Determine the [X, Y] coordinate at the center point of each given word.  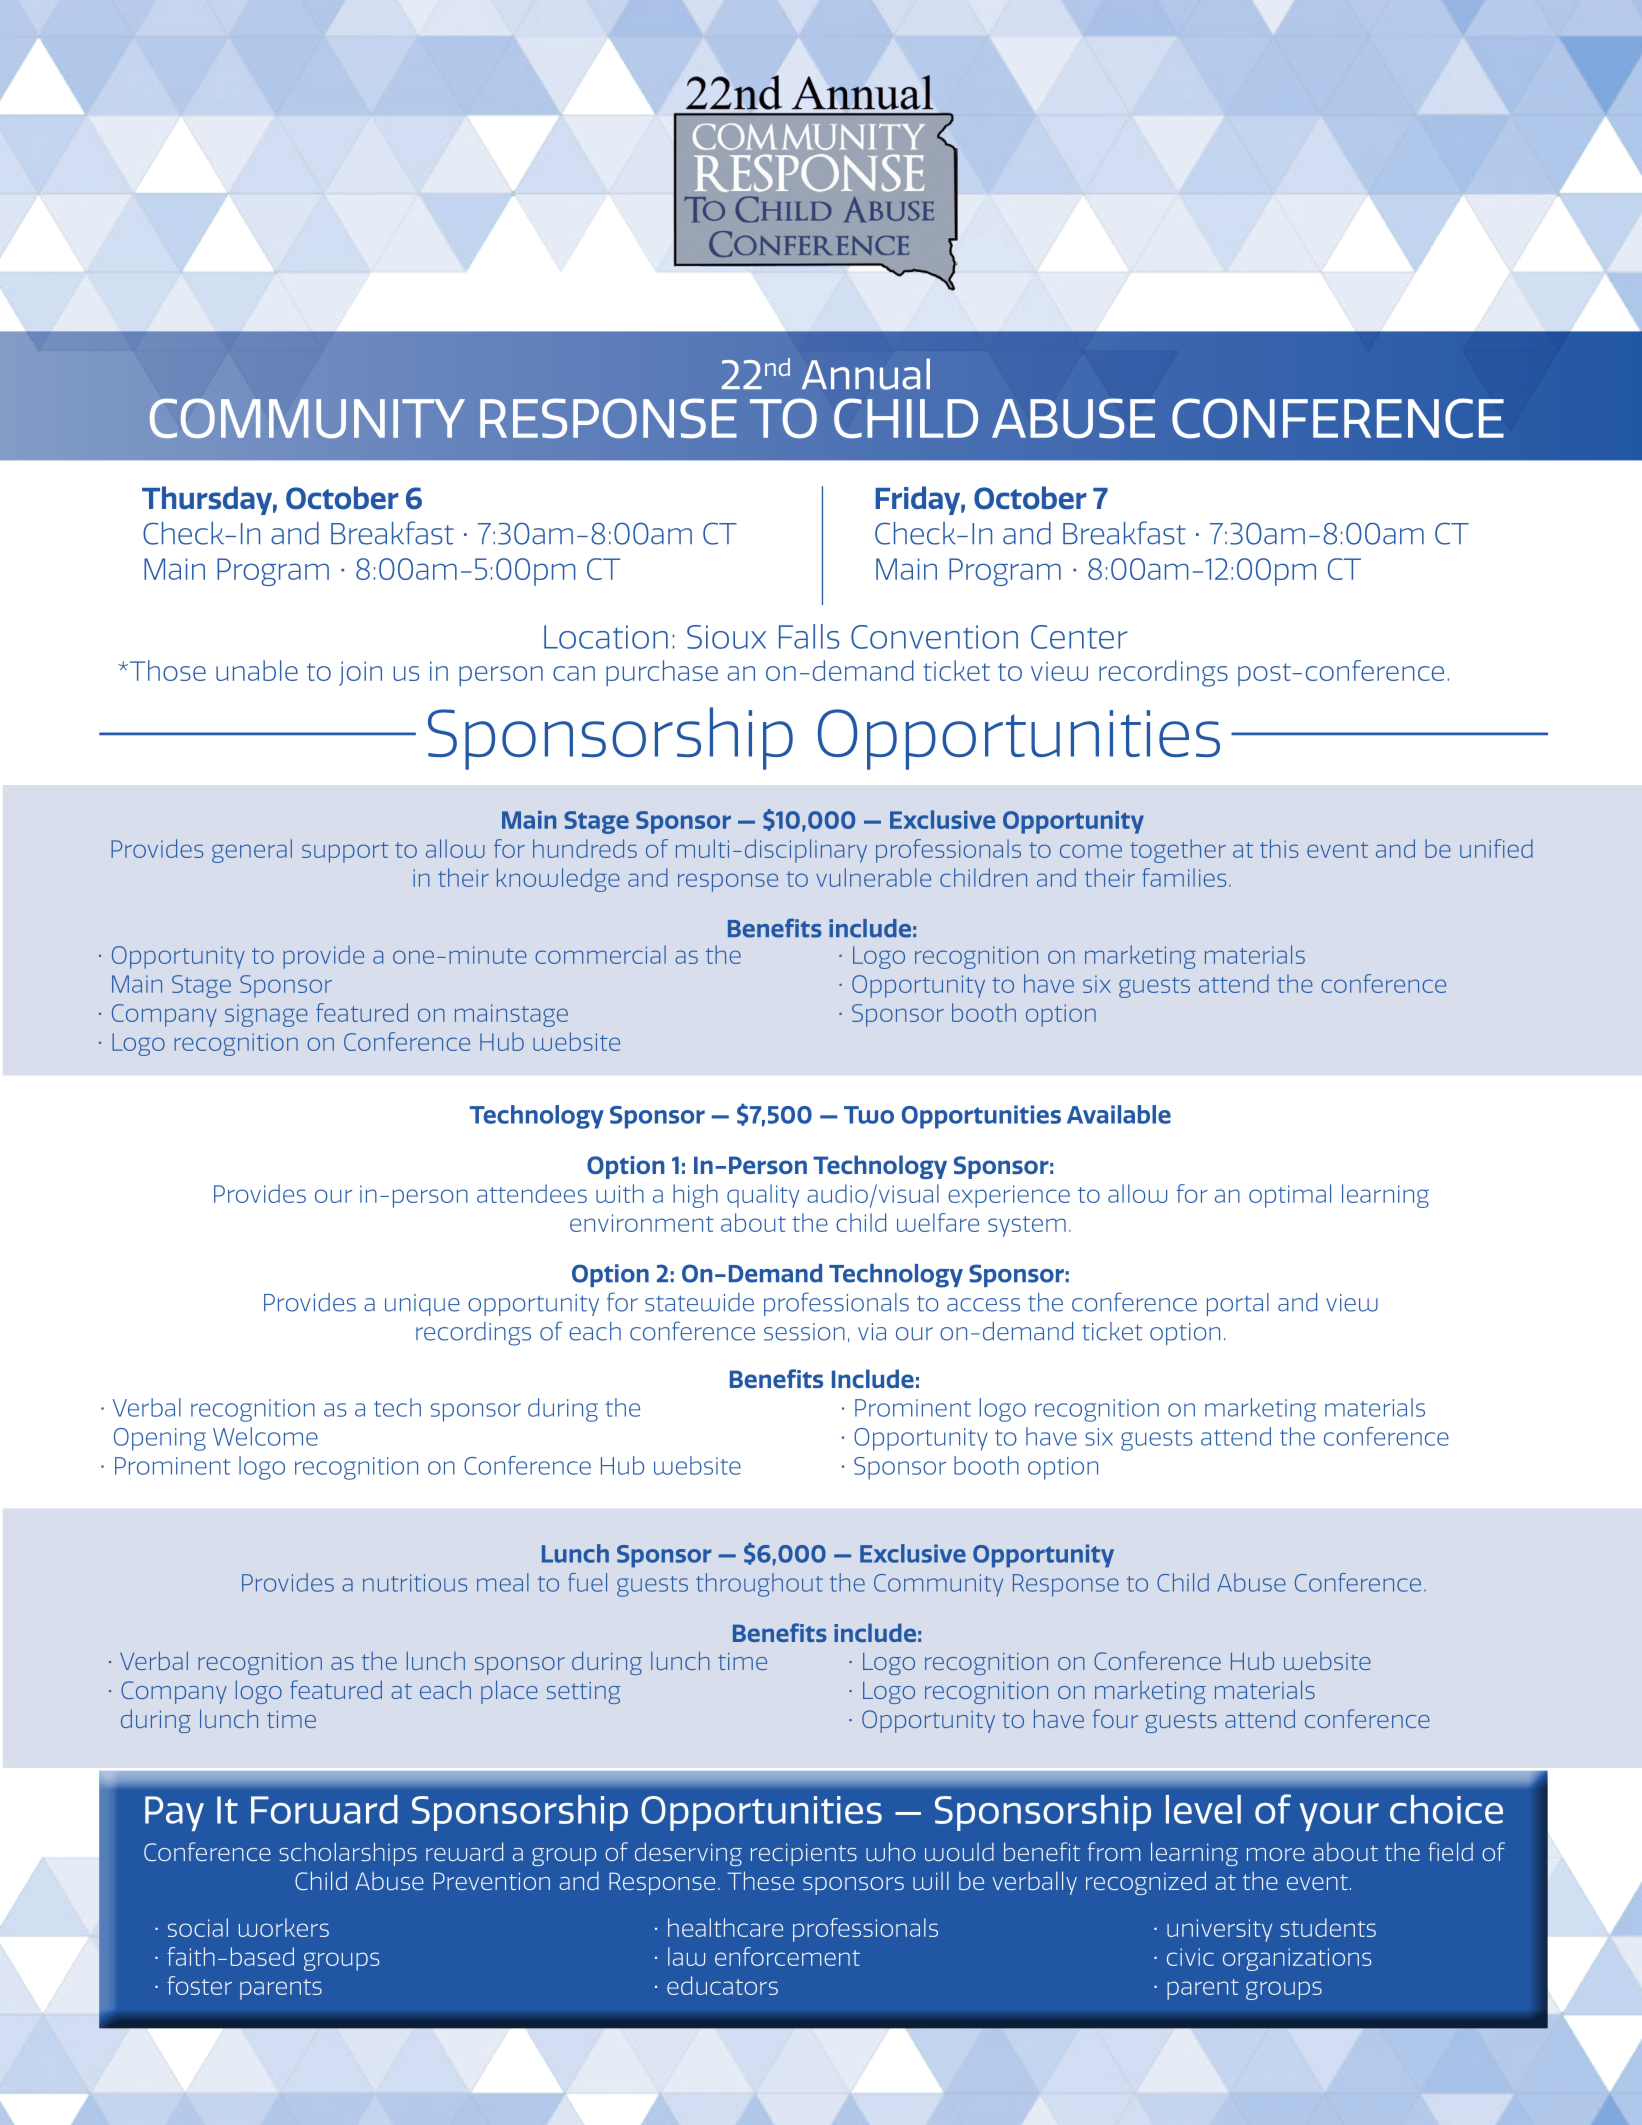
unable [257, 670]
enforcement [787, 1956]
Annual [866, 374]
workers [284, 1927]
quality [763, 1196]
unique [422, 1305]
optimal [1290, 1196]
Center [1079, 637]
